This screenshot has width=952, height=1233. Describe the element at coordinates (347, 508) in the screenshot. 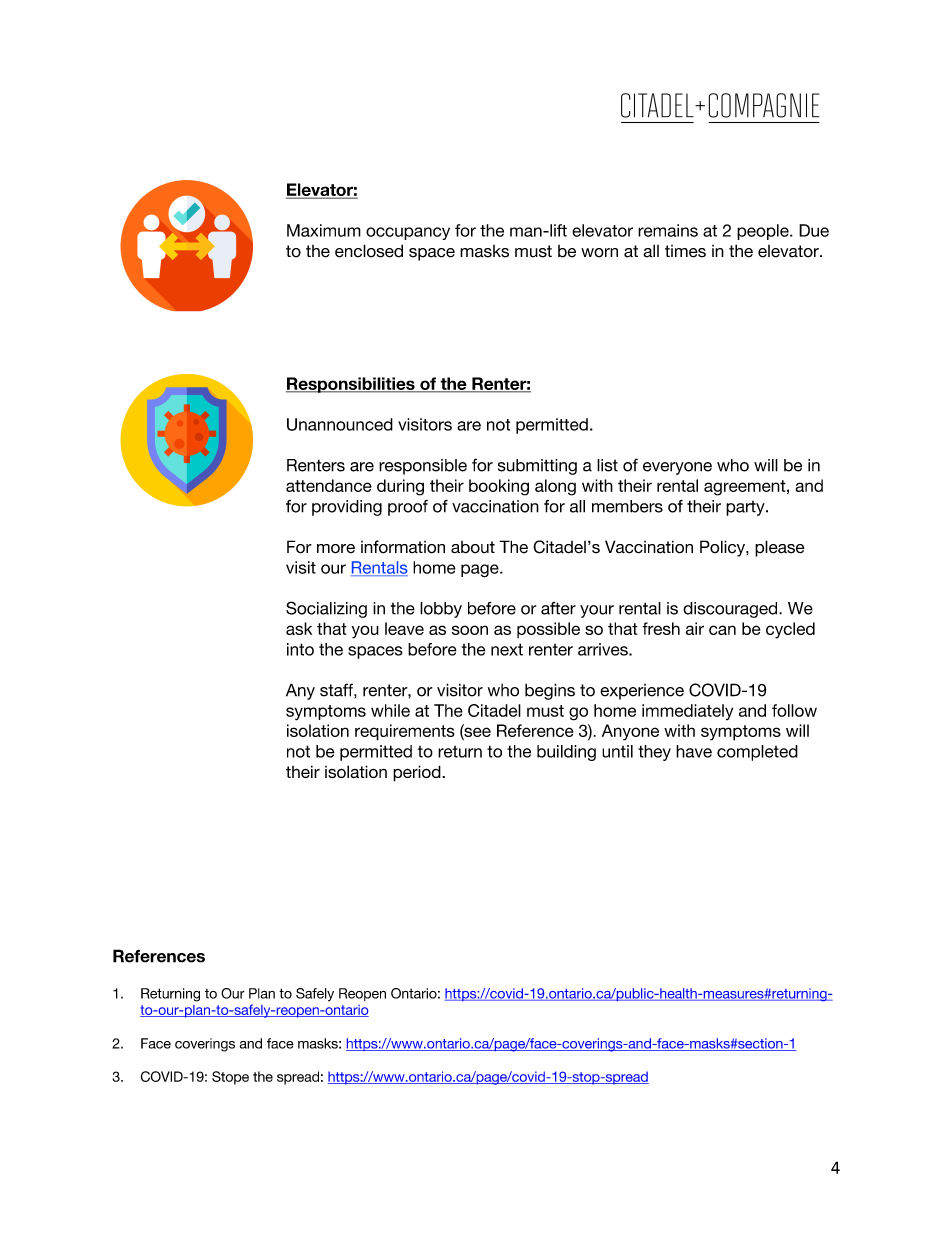

I see `providing` at that location.
